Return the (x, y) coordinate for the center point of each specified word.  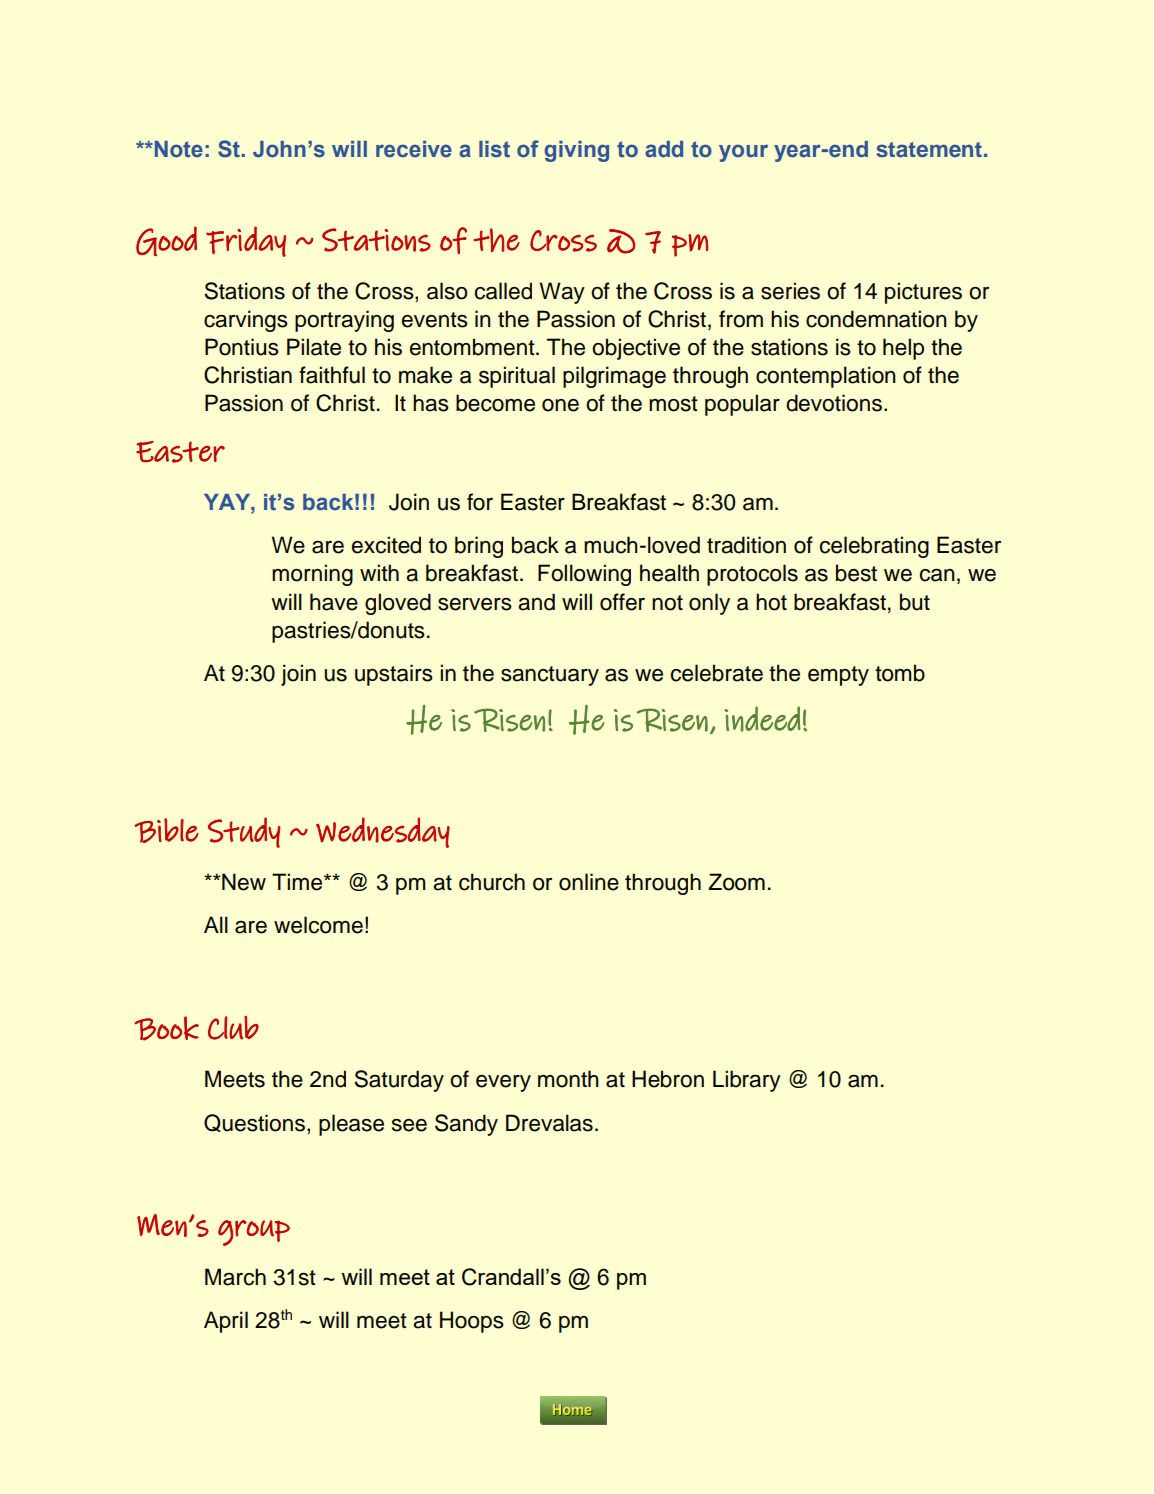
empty (838, 676)
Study (244, 832)
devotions (834, 403)
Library (747, 1081)
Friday (246, 241)
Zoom (736, 882)
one (560, 405)
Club (233, 1028)
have (334, 602)
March (235, 1277)
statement (929, 149)
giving (577, 151)
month (568, 1079)
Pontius (242, 347)
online (589, 882)
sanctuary (550, 676)
